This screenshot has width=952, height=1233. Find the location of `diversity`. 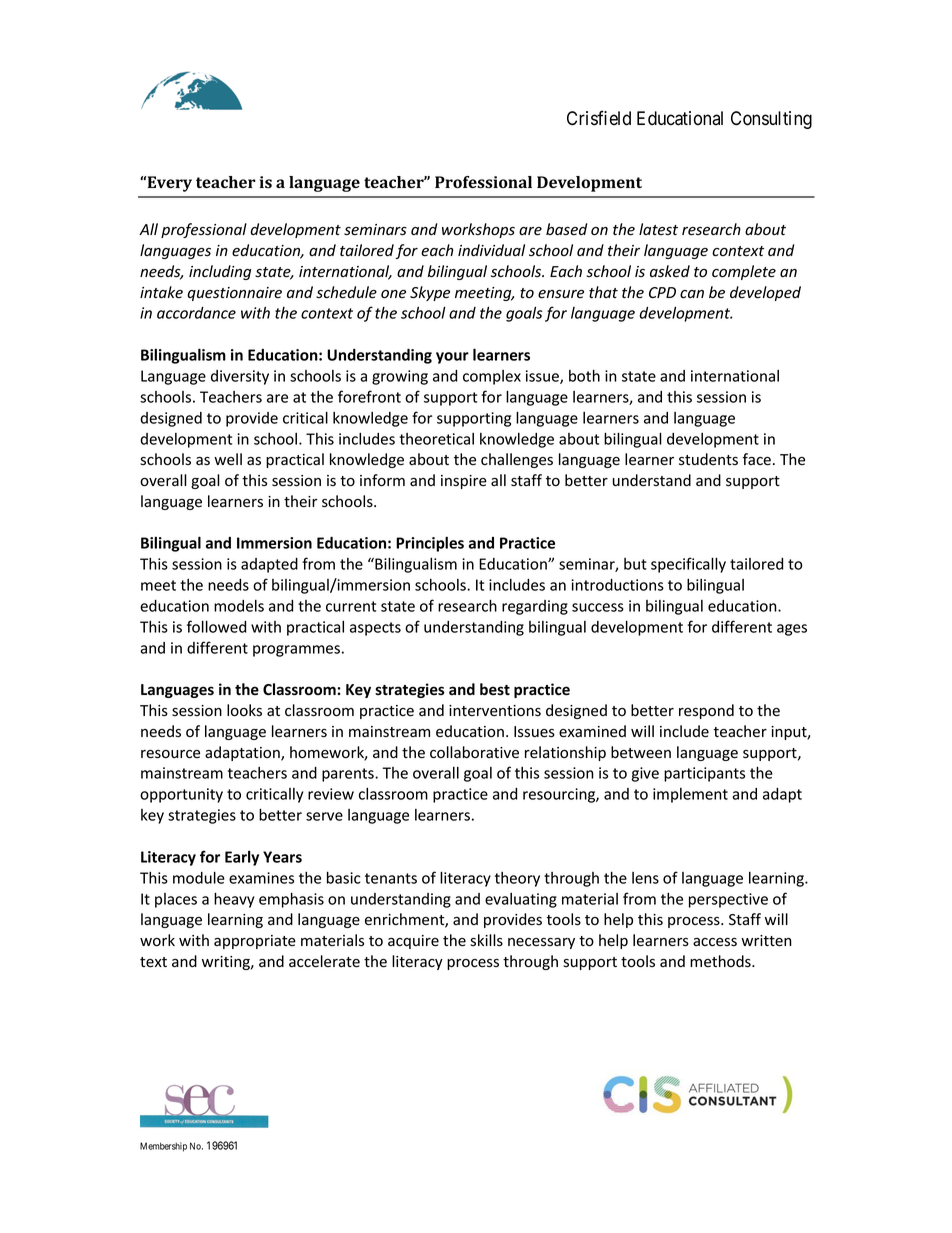

diversity is located at coordinates (240, 377).
